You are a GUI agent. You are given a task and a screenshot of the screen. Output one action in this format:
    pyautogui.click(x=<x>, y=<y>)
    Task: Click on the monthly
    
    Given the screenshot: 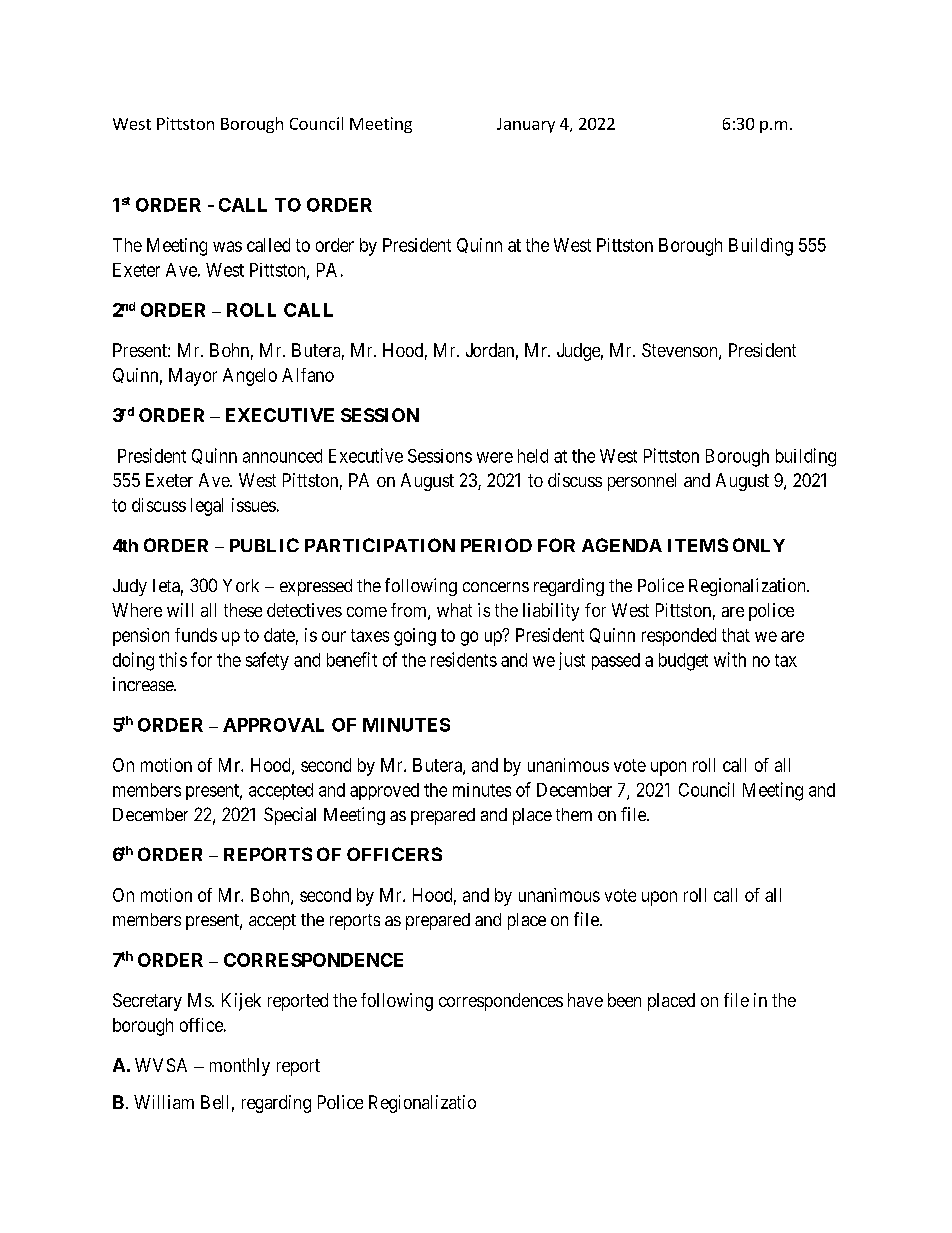 What is the action you would take?
    pyautogui.click(x=240, y=1067)
